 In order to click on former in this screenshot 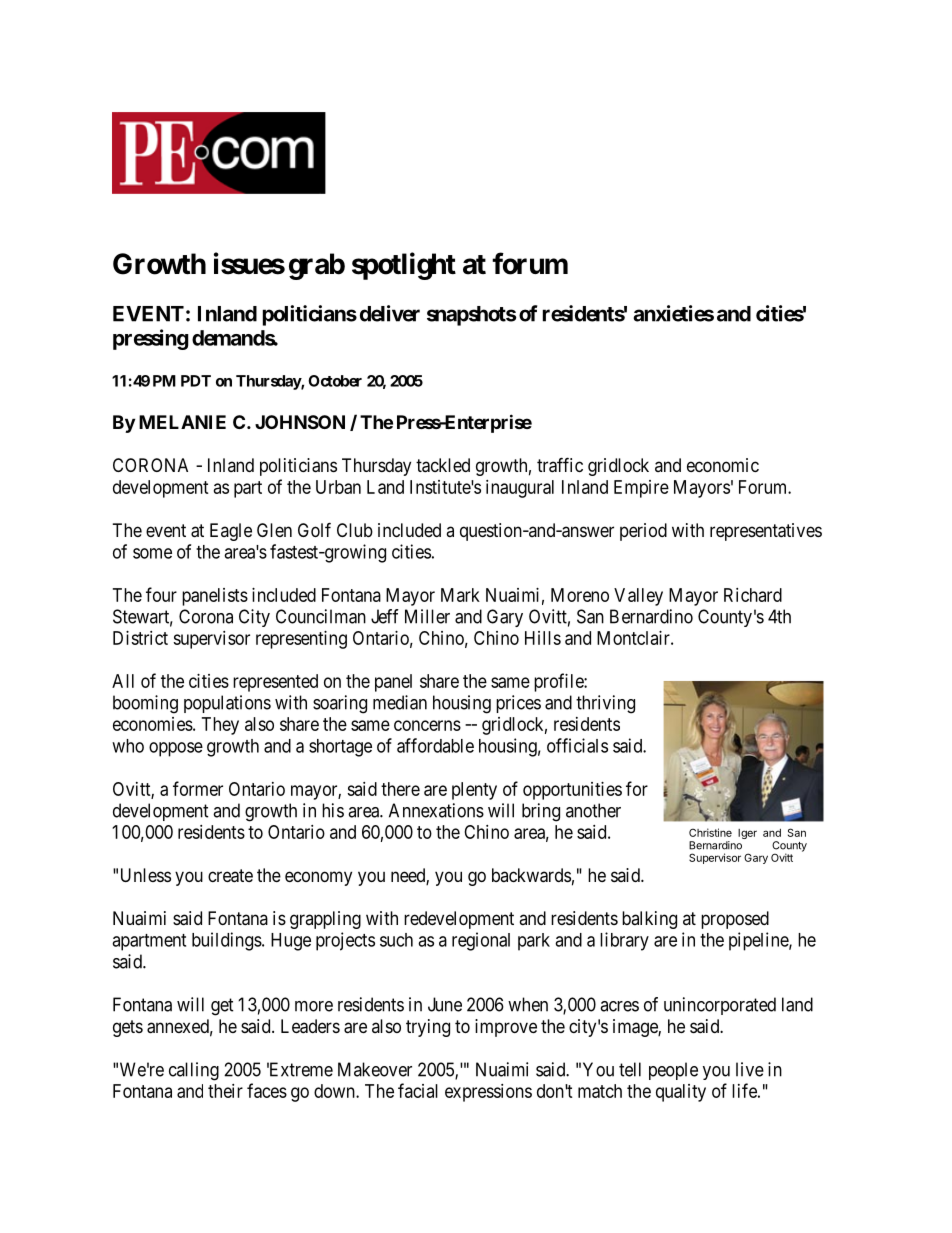, I will do `click(198, 788)`.
